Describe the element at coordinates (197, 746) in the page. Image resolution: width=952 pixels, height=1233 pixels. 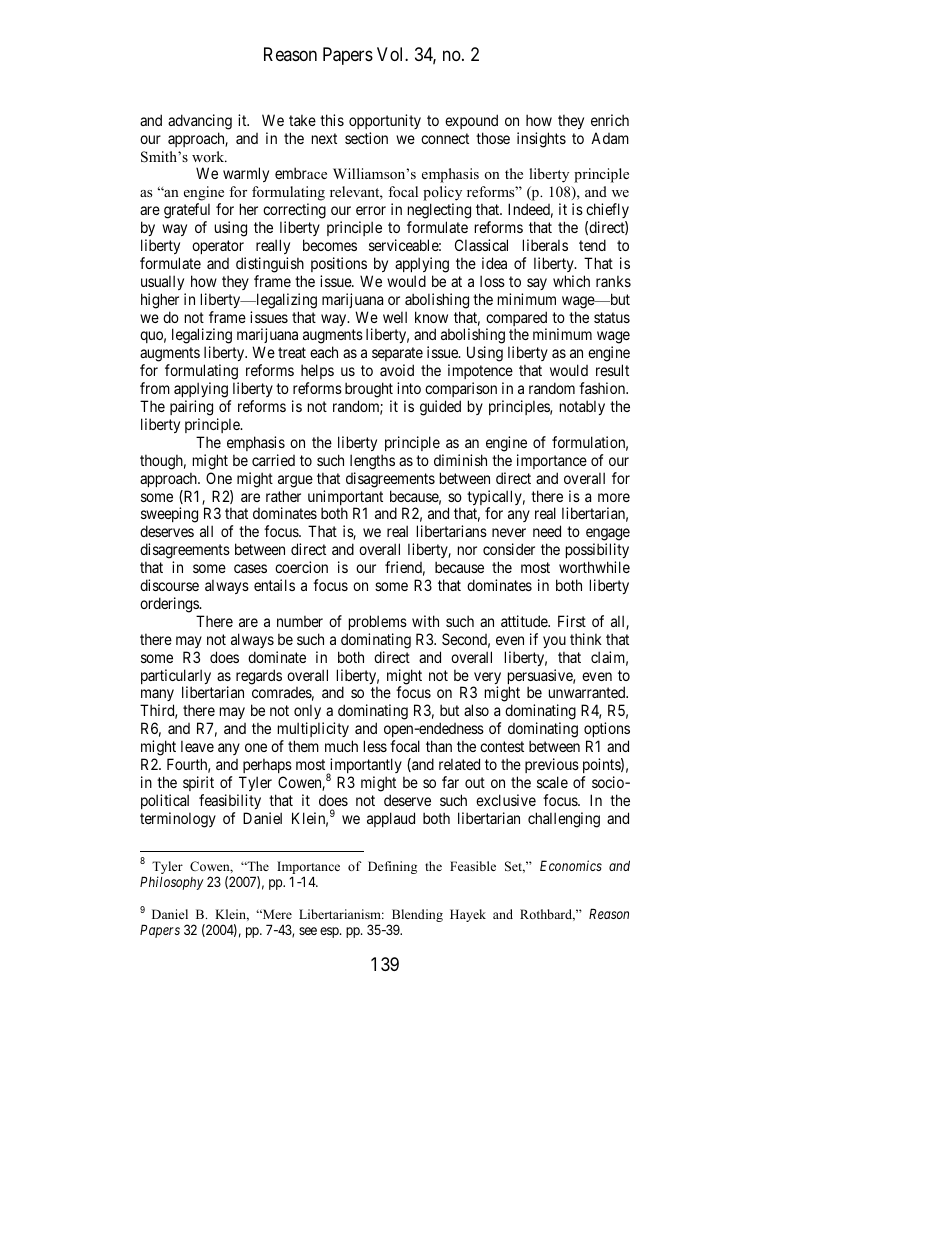
I see `leave` at that location.
